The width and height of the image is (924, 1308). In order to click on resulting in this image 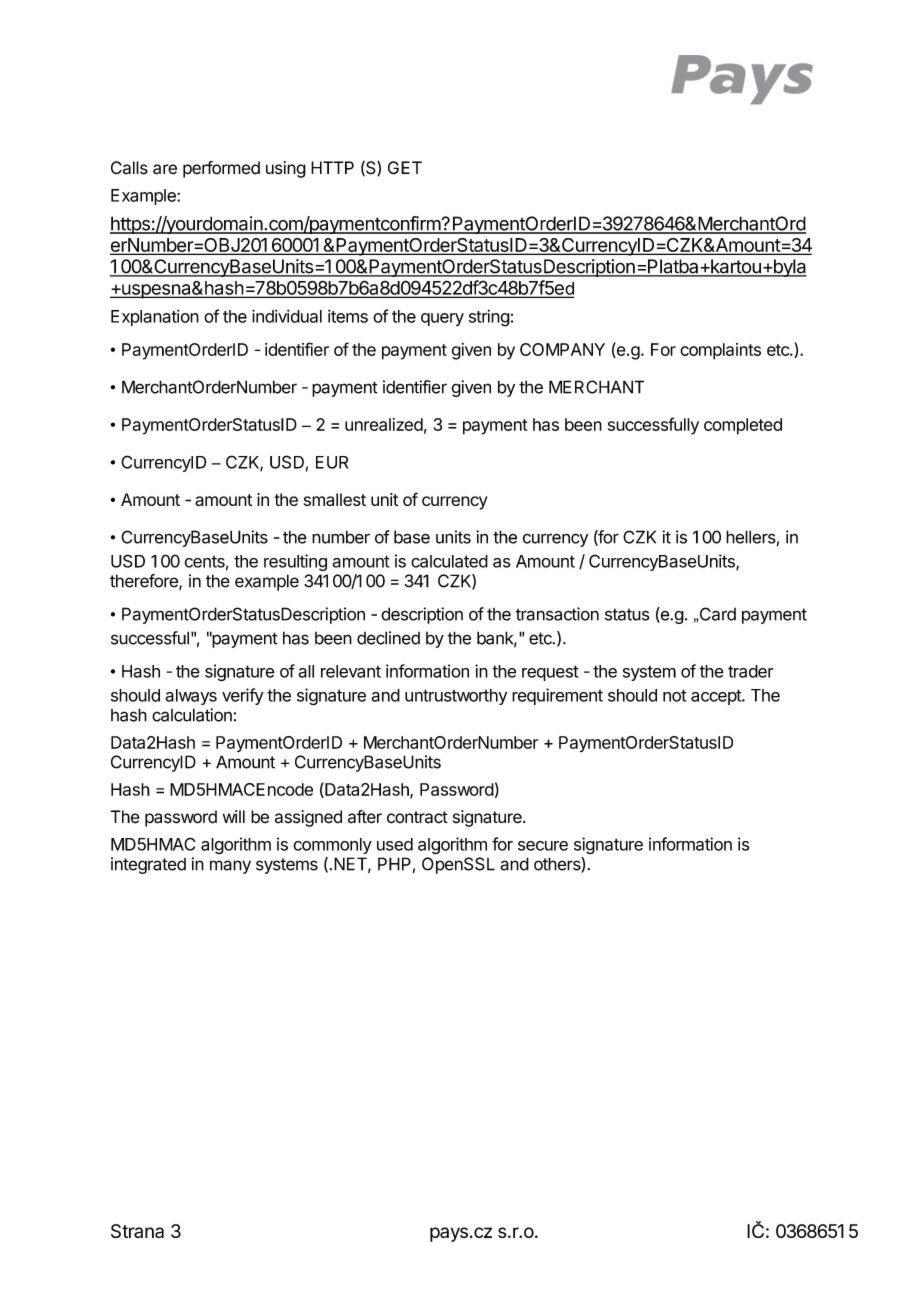, I will do `click(295, 562)`.
